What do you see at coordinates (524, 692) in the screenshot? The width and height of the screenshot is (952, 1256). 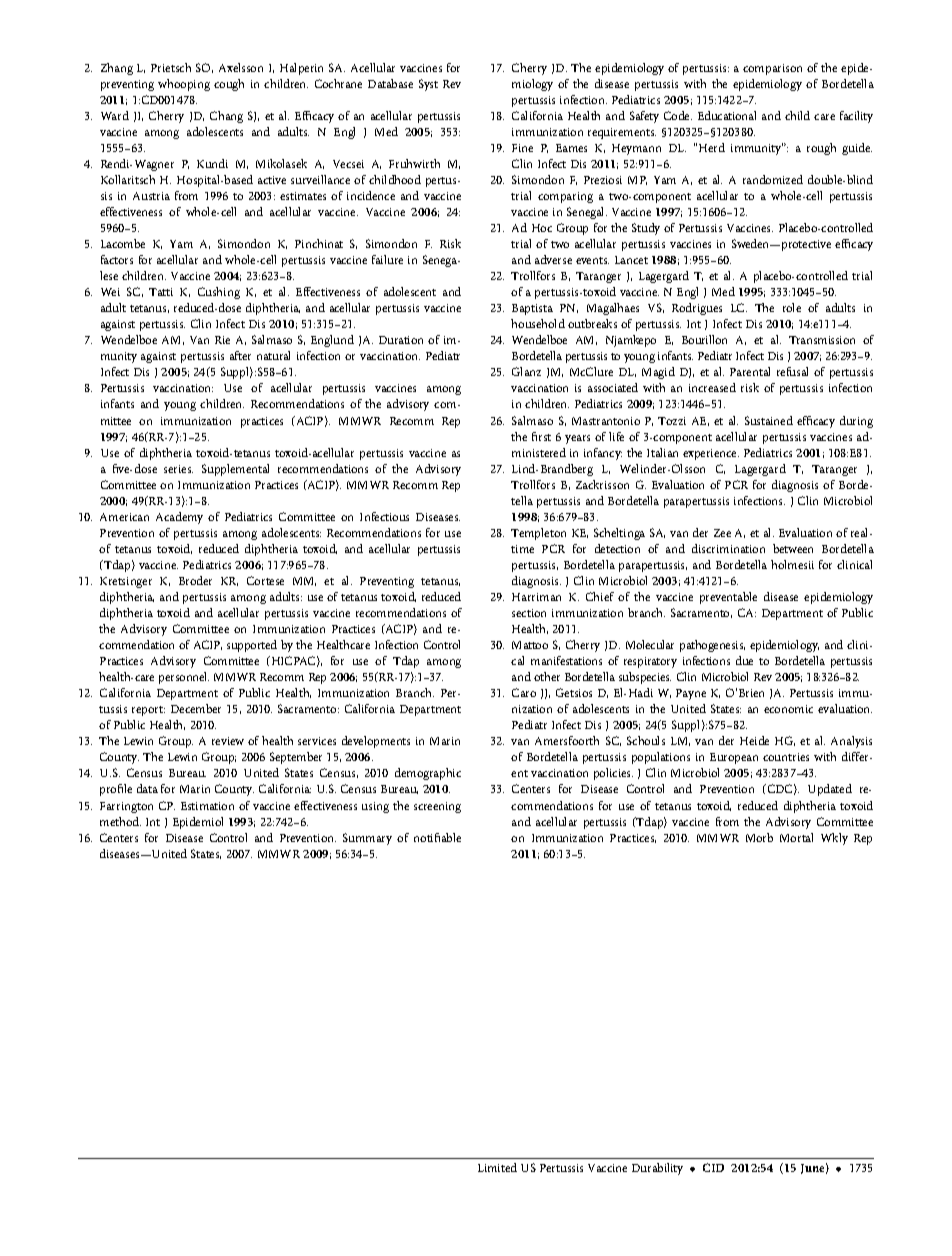 I see `Caro` at bounding box center [524, 692].
